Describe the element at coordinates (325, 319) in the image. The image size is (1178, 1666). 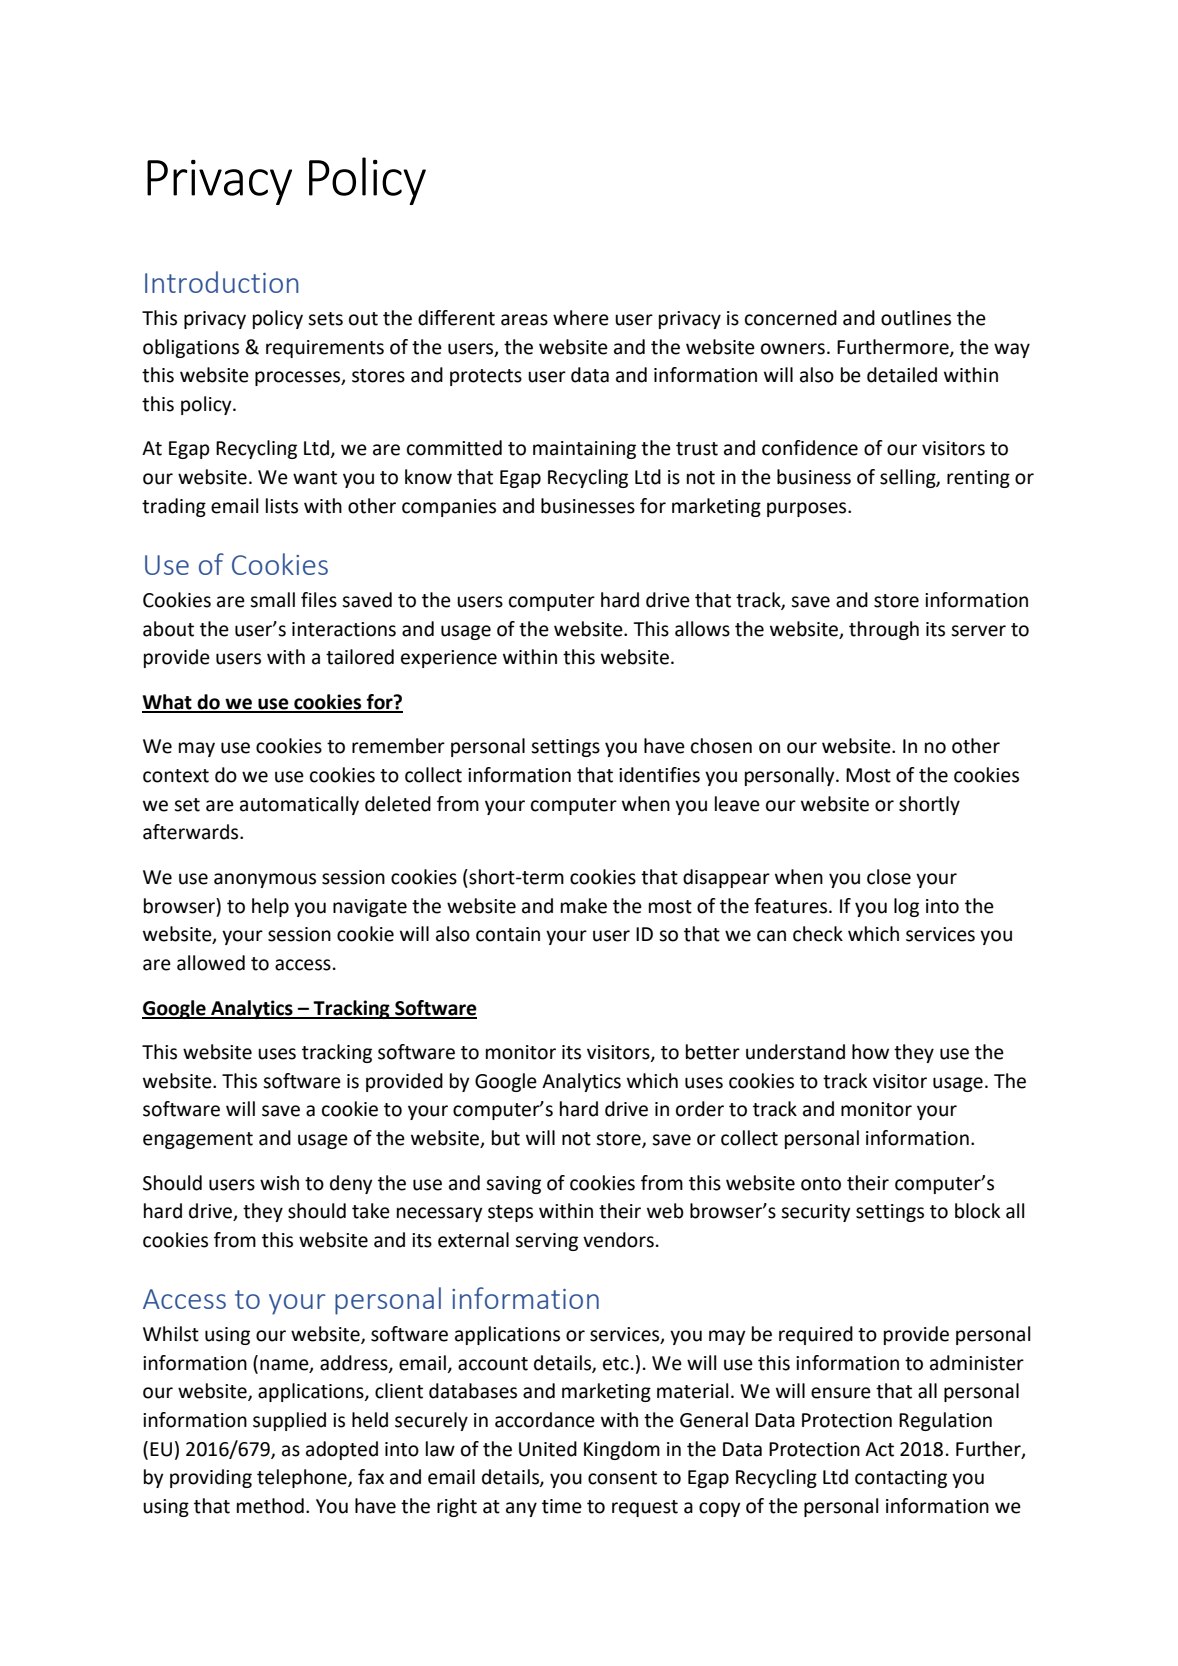
I see `sets` at that location.
